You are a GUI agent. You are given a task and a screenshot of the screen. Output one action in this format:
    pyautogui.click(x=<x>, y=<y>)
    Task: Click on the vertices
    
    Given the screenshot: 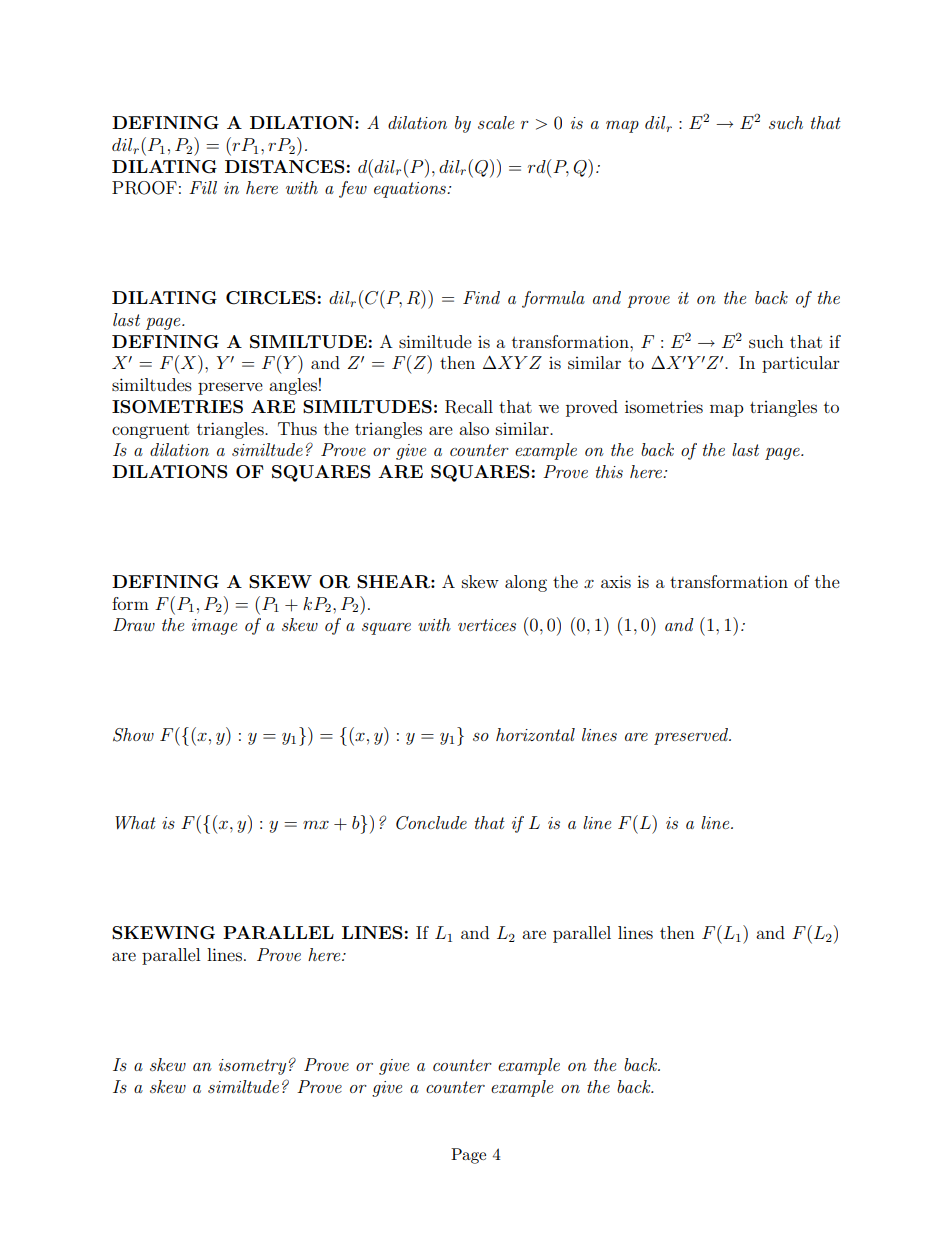 What is the action you would take?
    pyautogui.click(x=487, y=625)
